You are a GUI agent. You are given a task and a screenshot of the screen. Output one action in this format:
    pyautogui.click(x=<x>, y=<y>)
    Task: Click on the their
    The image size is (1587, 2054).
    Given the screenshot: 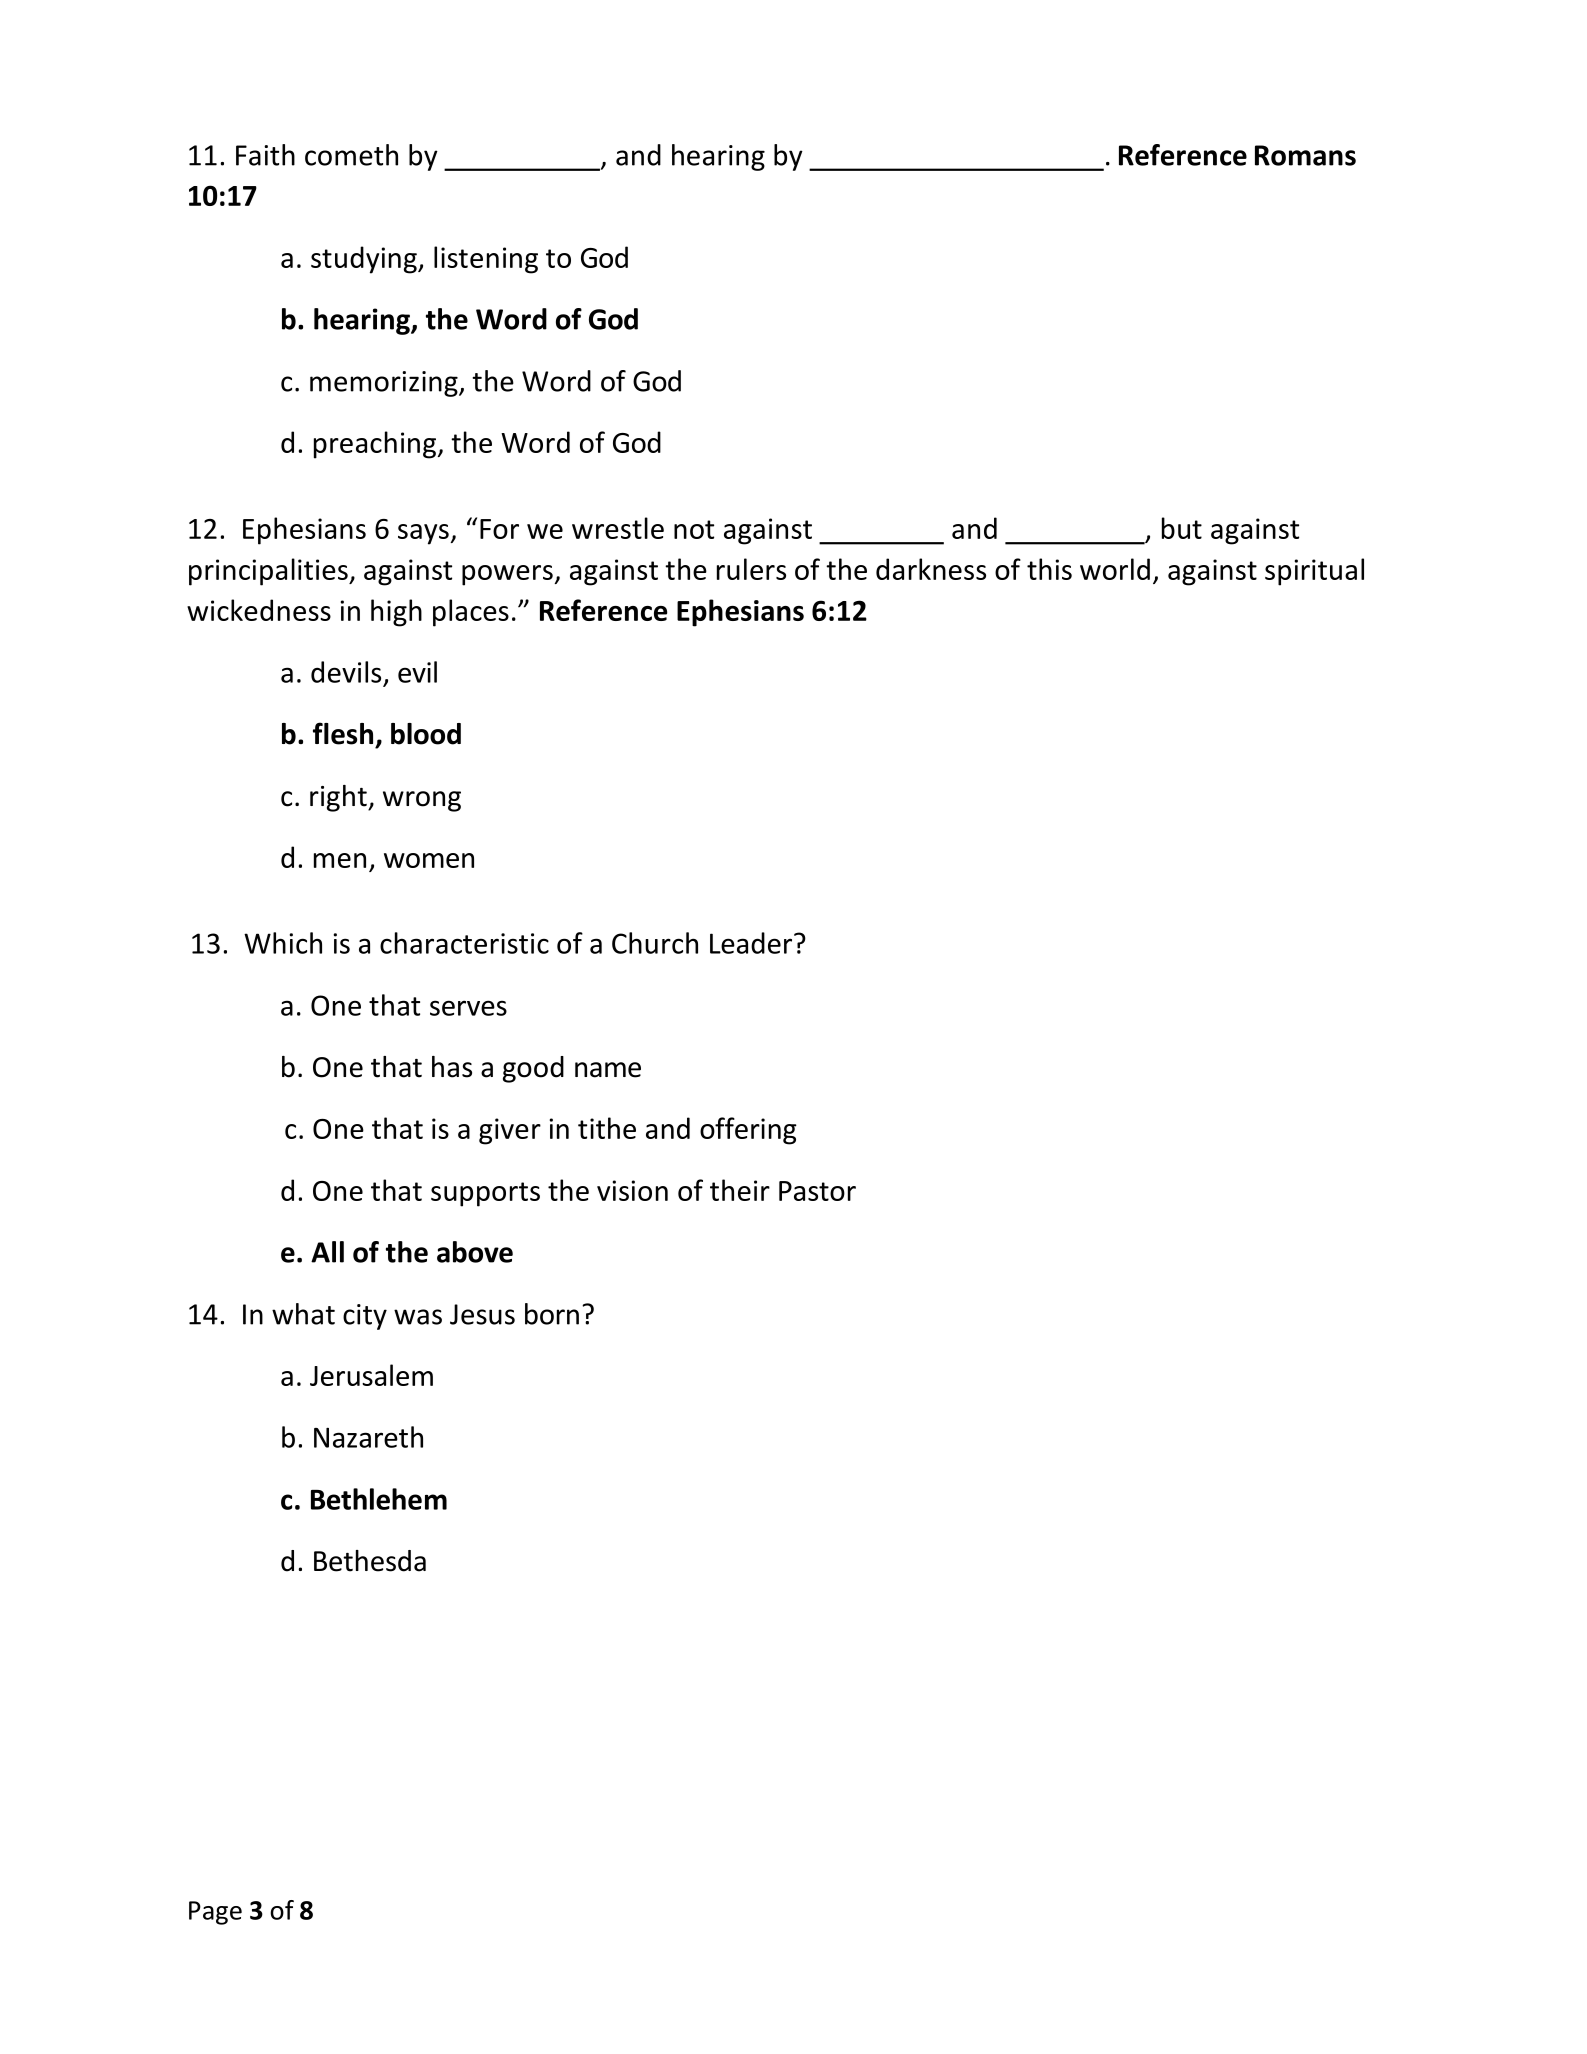 What is the action you would take?
    pyautogui.click(x=740, y=1190)
